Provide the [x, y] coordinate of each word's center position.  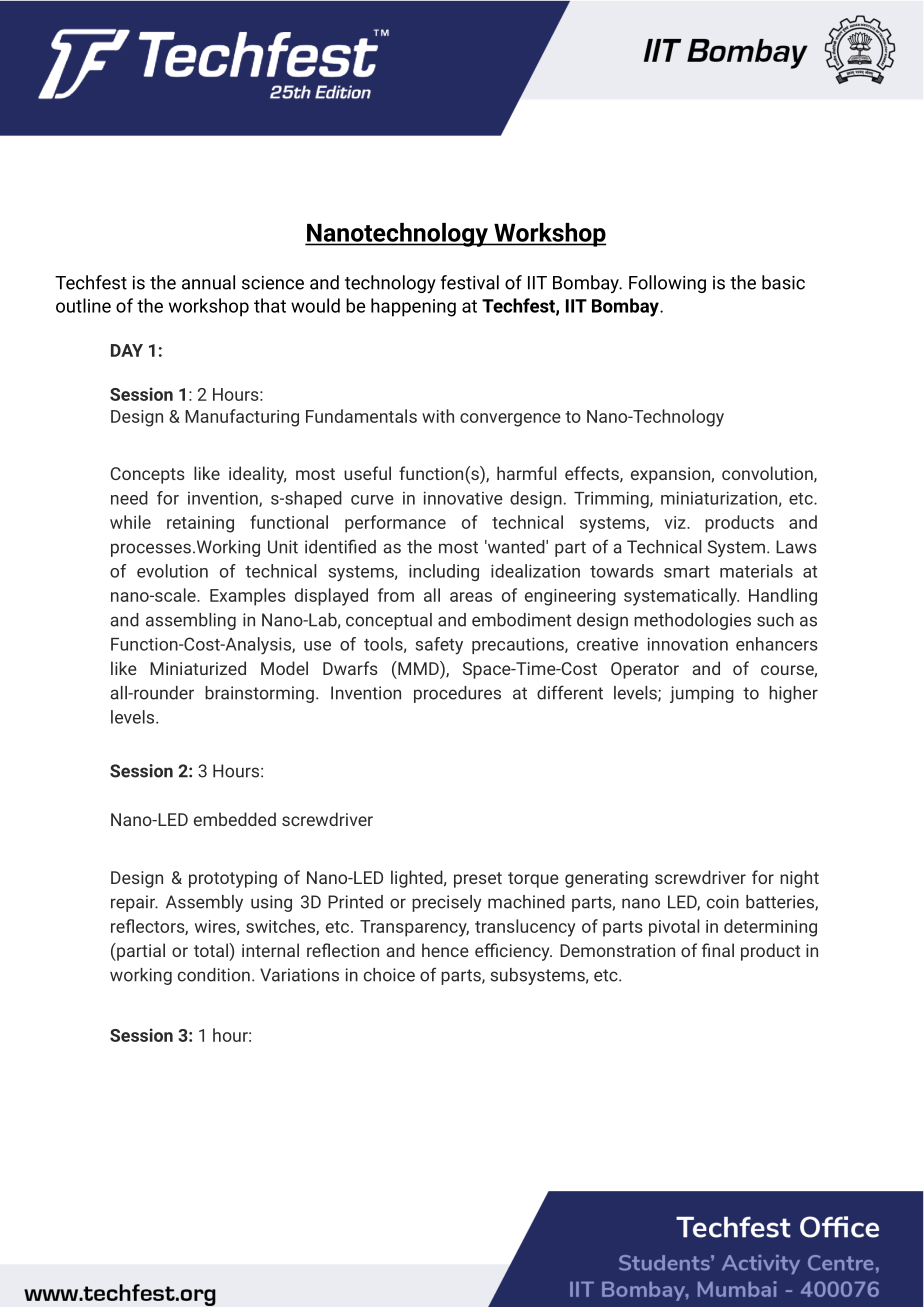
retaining [200, 524]
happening [413, 307]
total [212, 950]
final [718, 950]
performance [395, 524]
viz [676, 522]
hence [445, 950]
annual [208, 282]
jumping [702, 694]
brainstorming [259, 694]
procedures [457, 694]
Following [667, 284]
